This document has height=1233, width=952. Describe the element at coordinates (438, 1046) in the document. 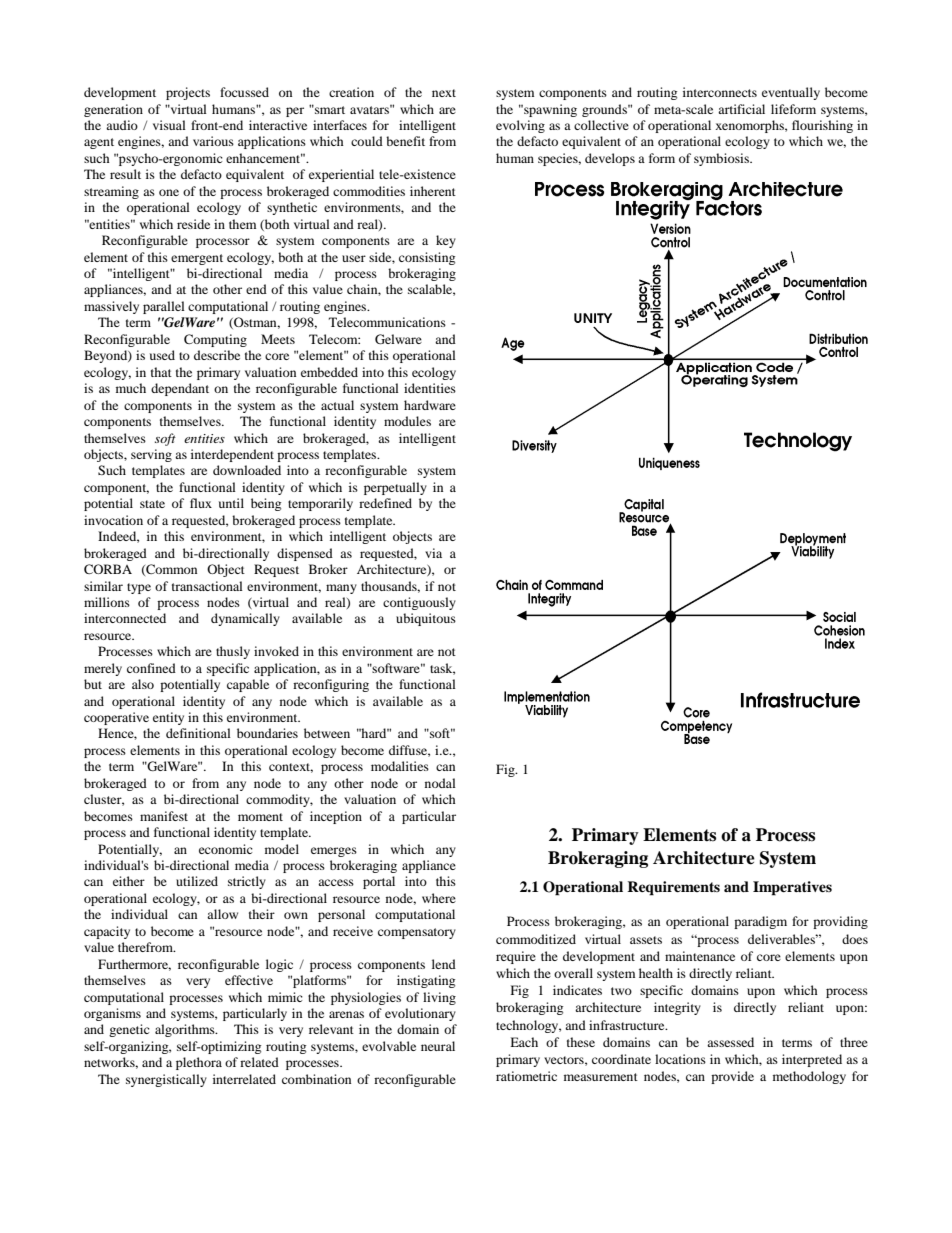

I see `neural` at that location.
